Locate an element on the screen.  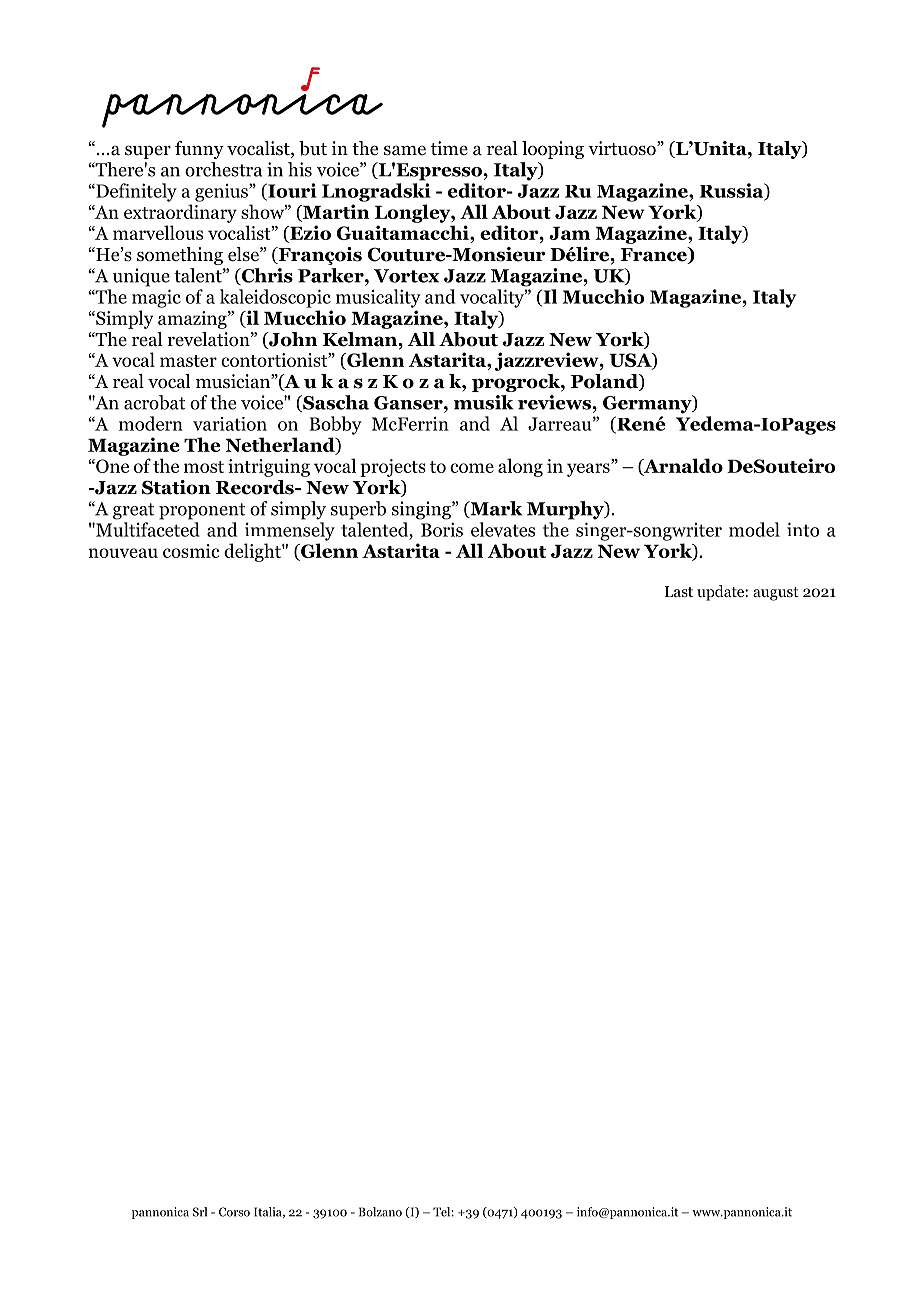
Italia is located at coordinates (269, 1212).
